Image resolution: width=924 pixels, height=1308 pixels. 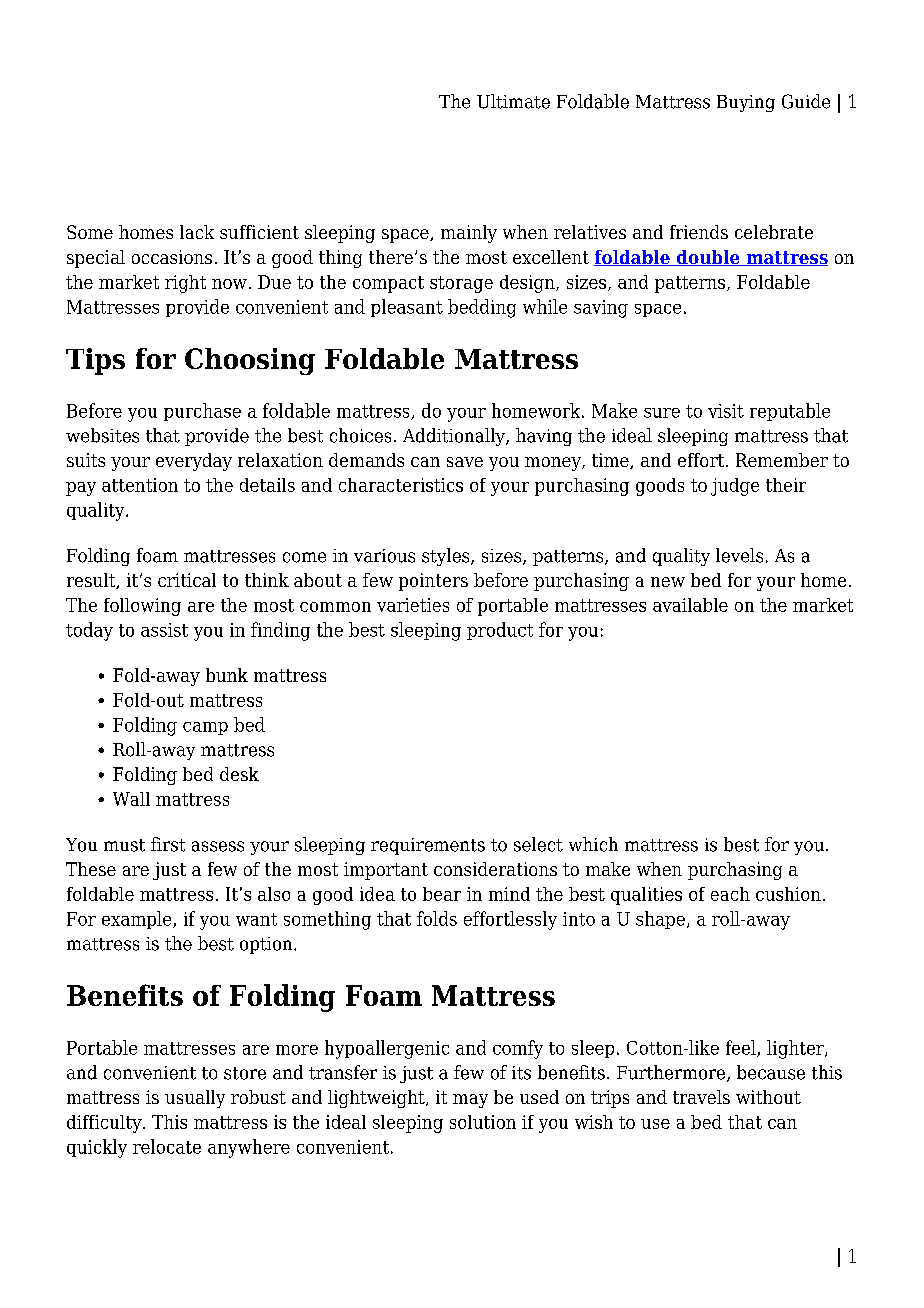 I want to click on save, so click(x=465, y=462).
